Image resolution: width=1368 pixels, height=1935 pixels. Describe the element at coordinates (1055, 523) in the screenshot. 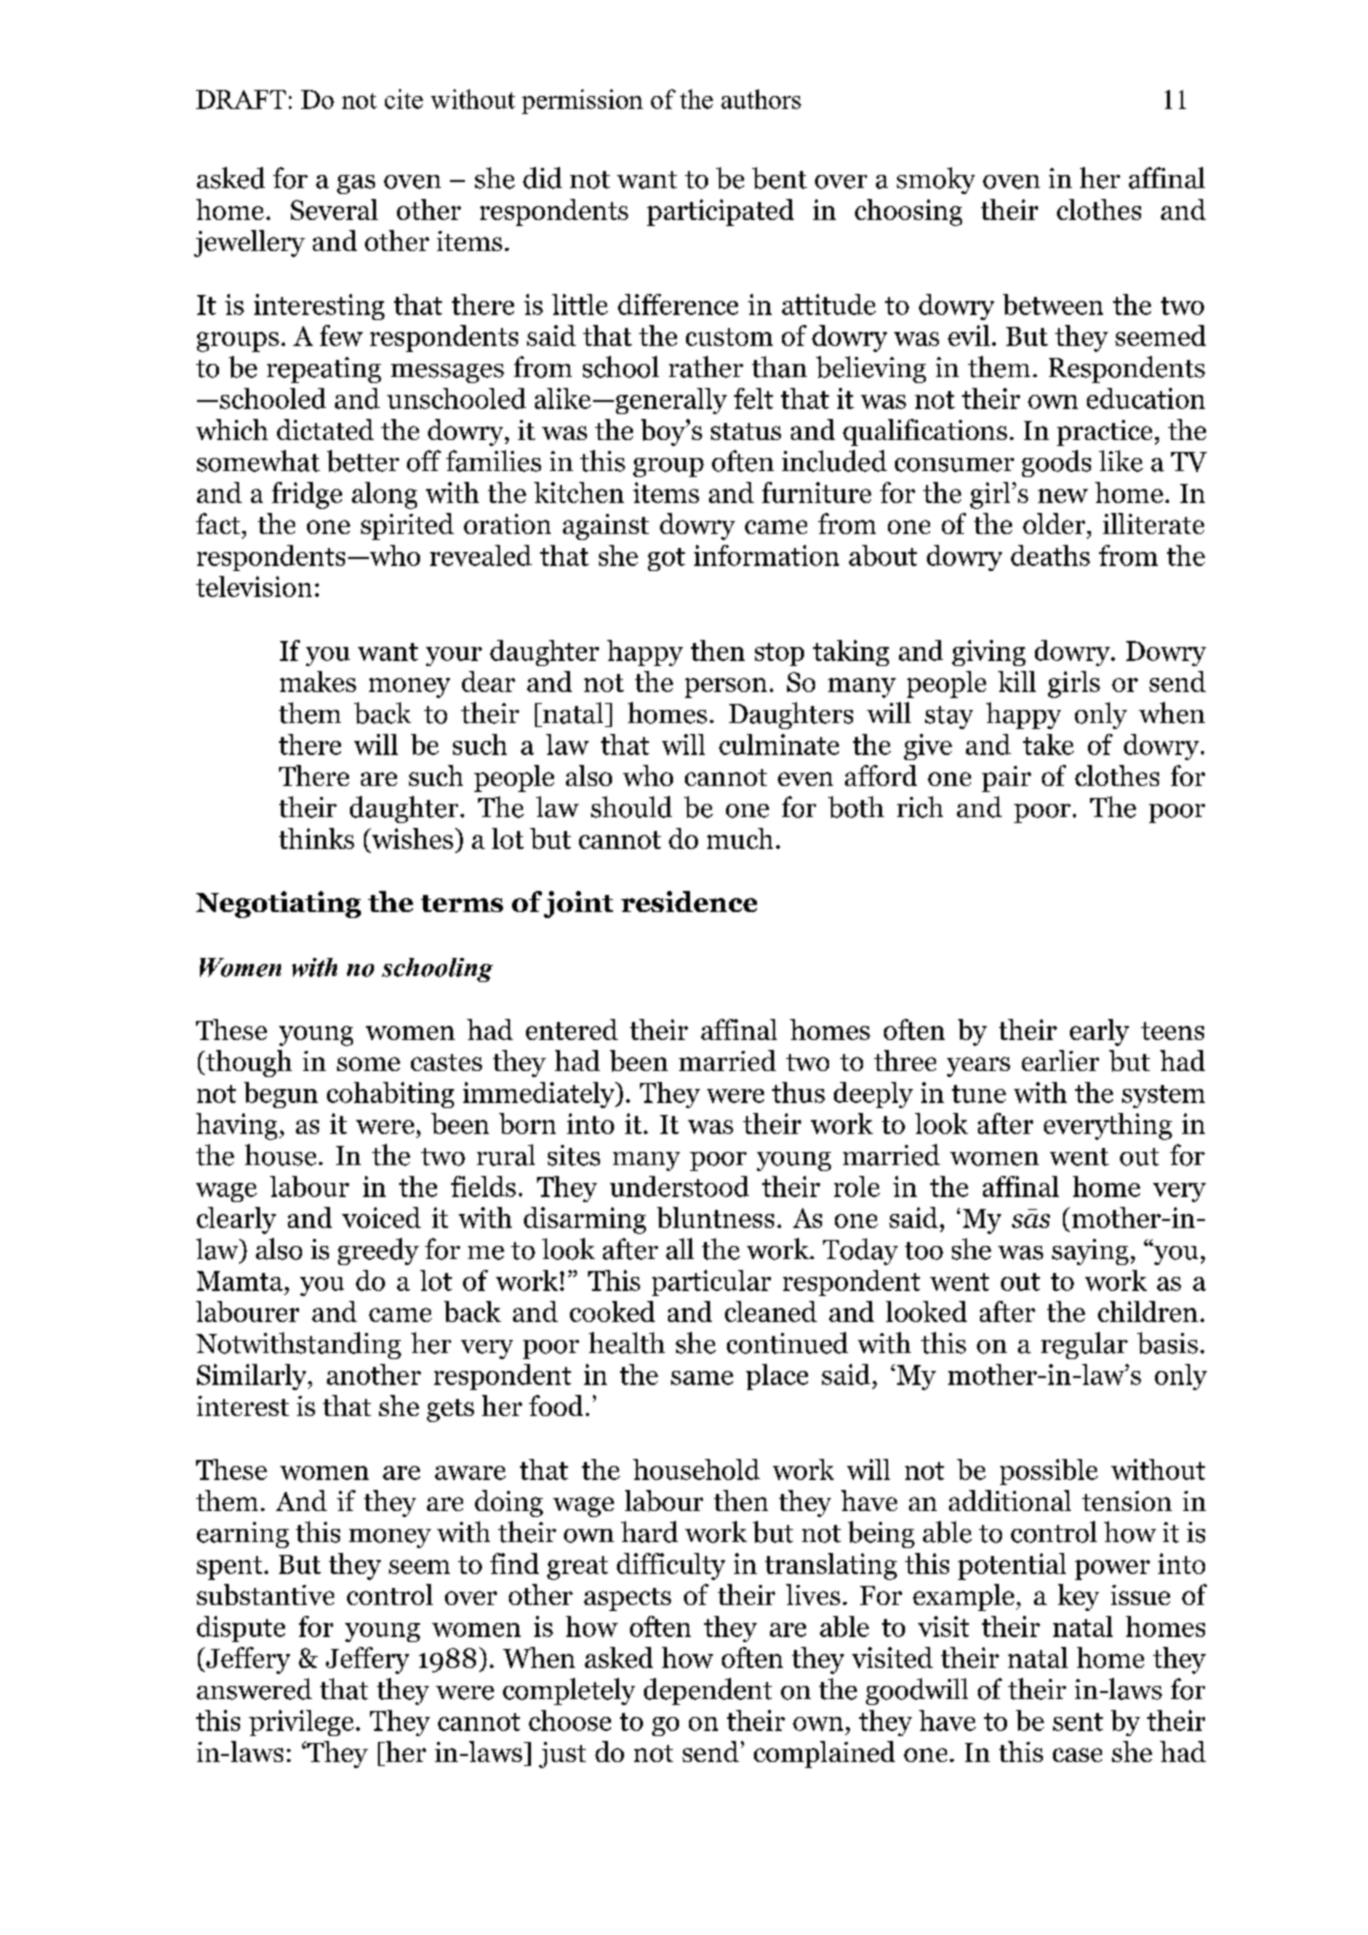

I see `older` at that location.
